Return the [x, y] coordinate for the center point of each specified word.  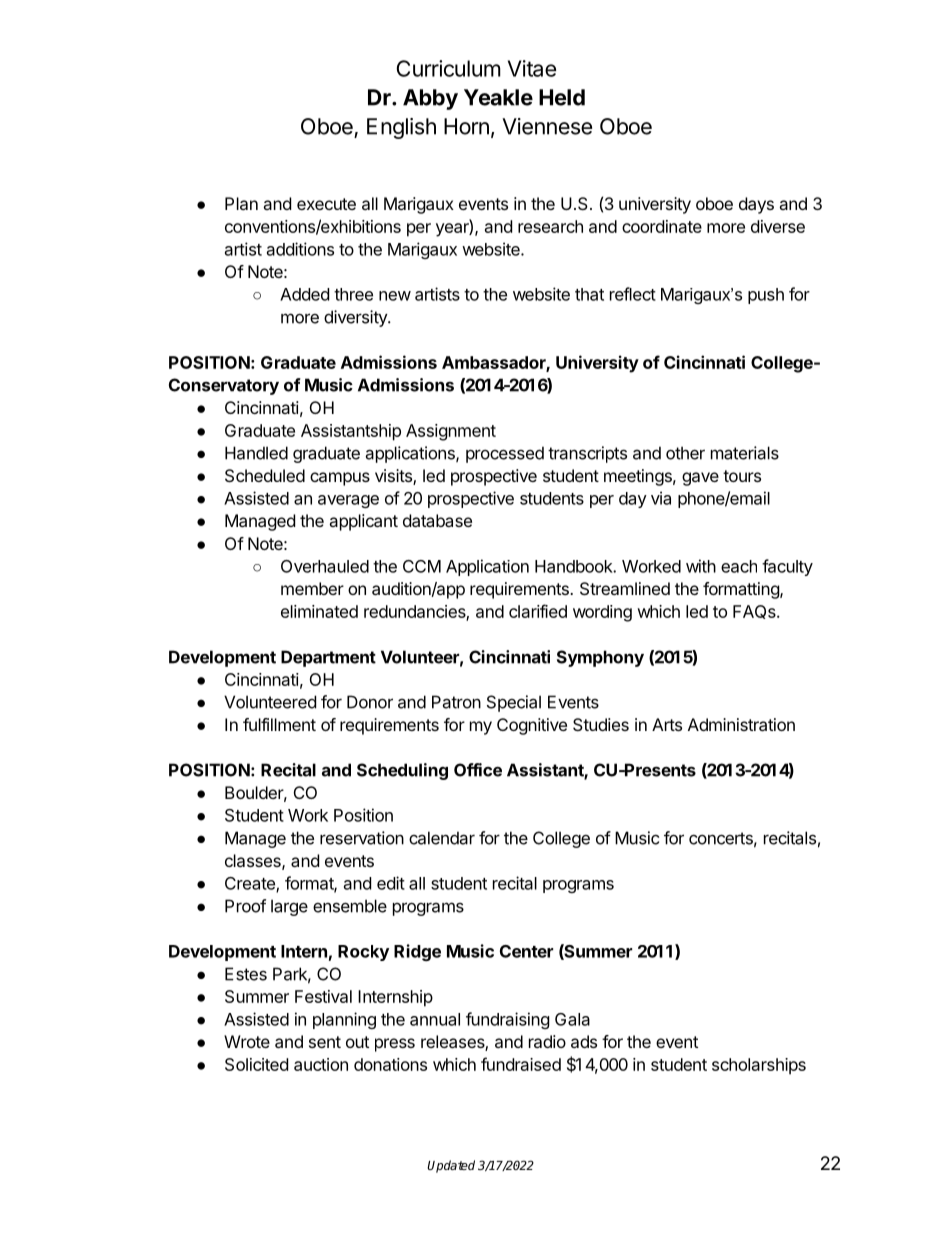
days [756, 205]
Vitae [532, 68]
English [401, 128]
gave [700, 479]
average [348, 501]
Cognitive [532, 726]
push [766, 296]
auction [321, 1064]
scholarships [759, 1066]
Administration [741, 724]
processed [505, 454]
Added [304, 294]
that [589, 294]
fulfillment [279, 724]
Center [526, 951]
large [289, 907]
